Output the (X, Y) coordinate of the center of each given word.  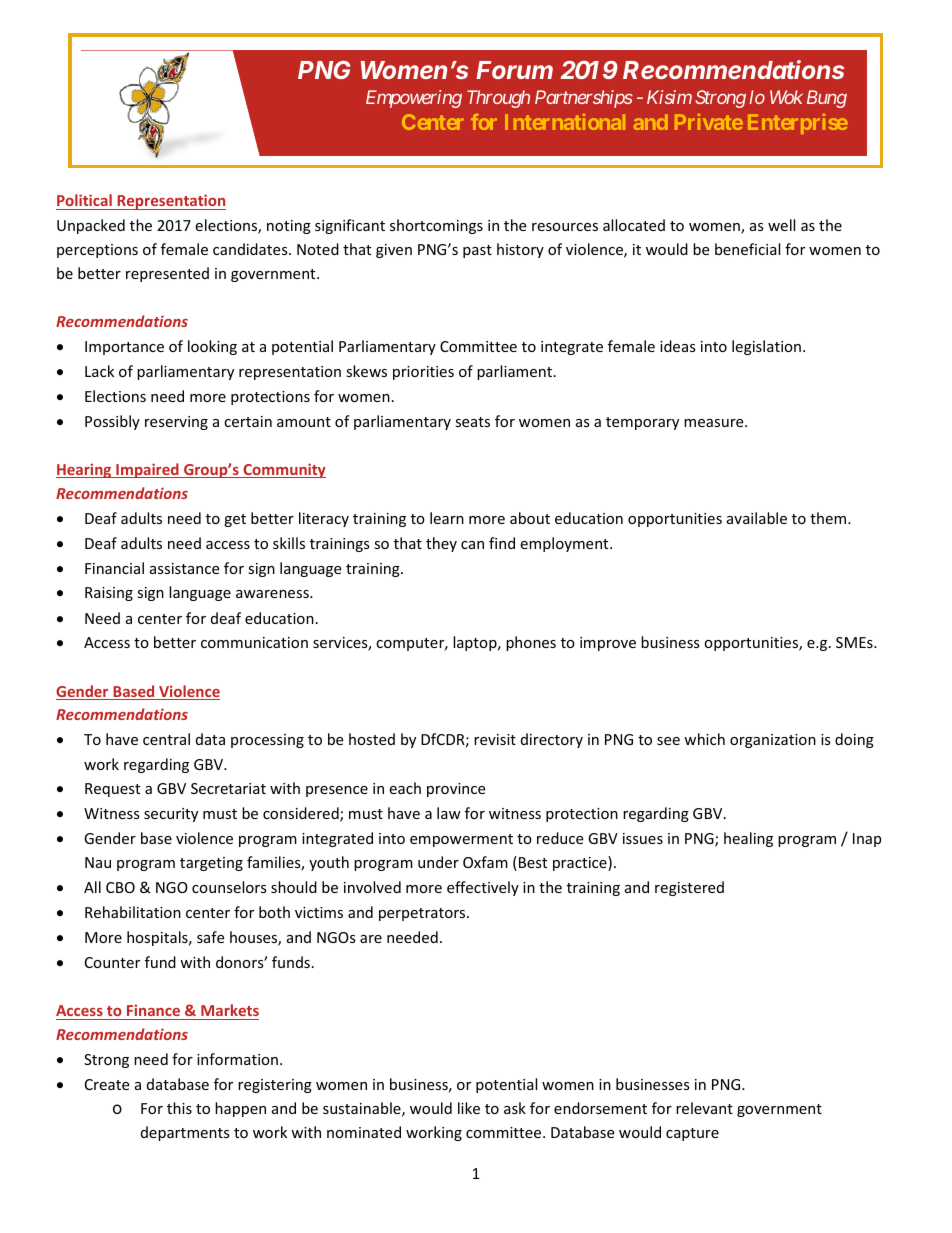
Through (498, 99)
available (757, 518)
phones (531, 643)
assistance (184, 568)
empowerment (461, 840)
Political (85, 202)
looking (212, 347)
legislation (766, 347)
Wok (786, 97)
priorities (423, 373)
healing (748, 839)
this (179, 1108)
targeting (211, 864)
